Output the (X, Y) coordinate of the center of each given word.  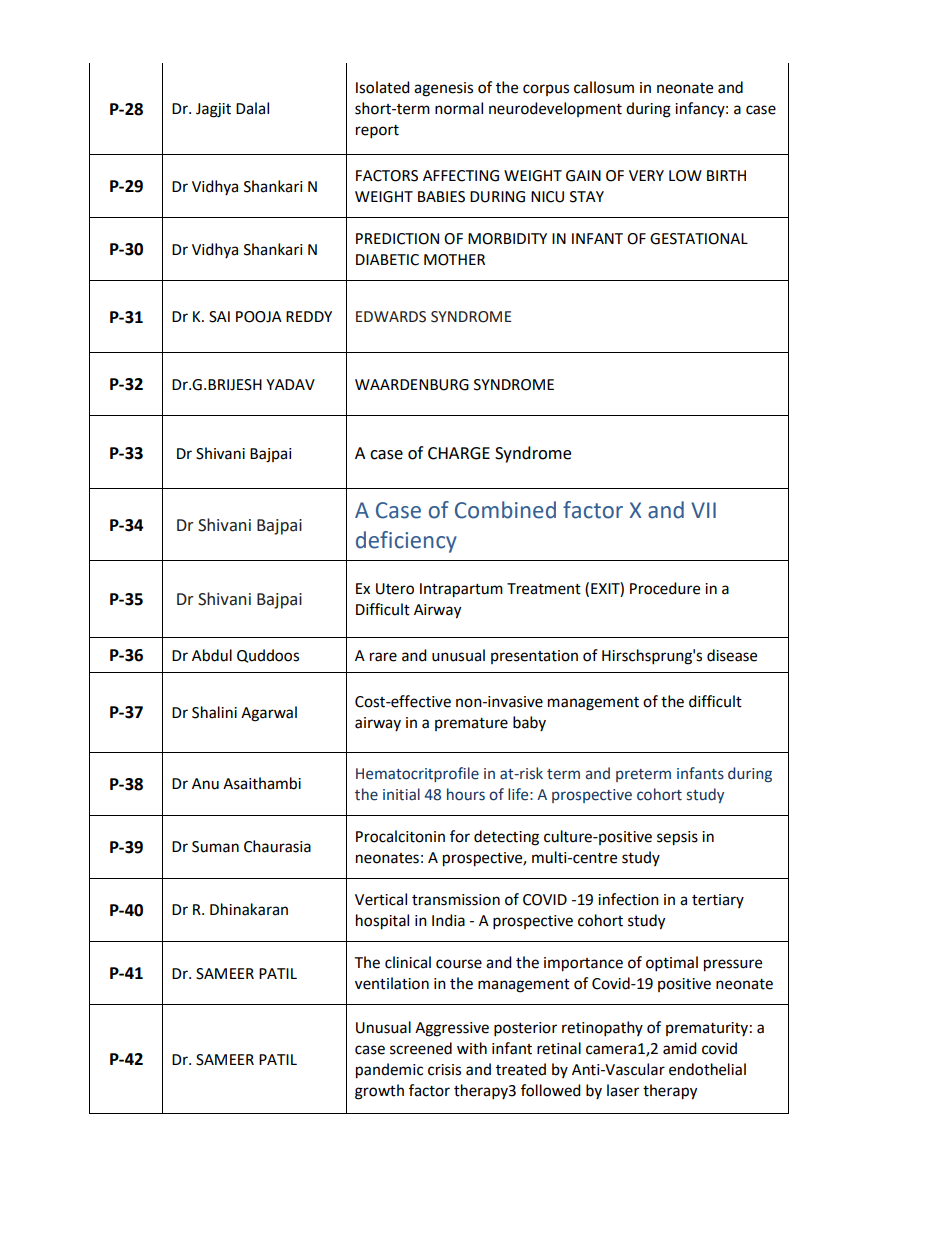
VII (703, 510)
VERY (646, 175)
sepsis (677, 838)
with (472, 1048)
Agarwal (269, 714)
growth (379, 1092)
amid (680, 1048)
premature (471, 724)
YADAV (290, 384)
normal (459, 108)
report (377, 132)
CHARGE (459, 453)
